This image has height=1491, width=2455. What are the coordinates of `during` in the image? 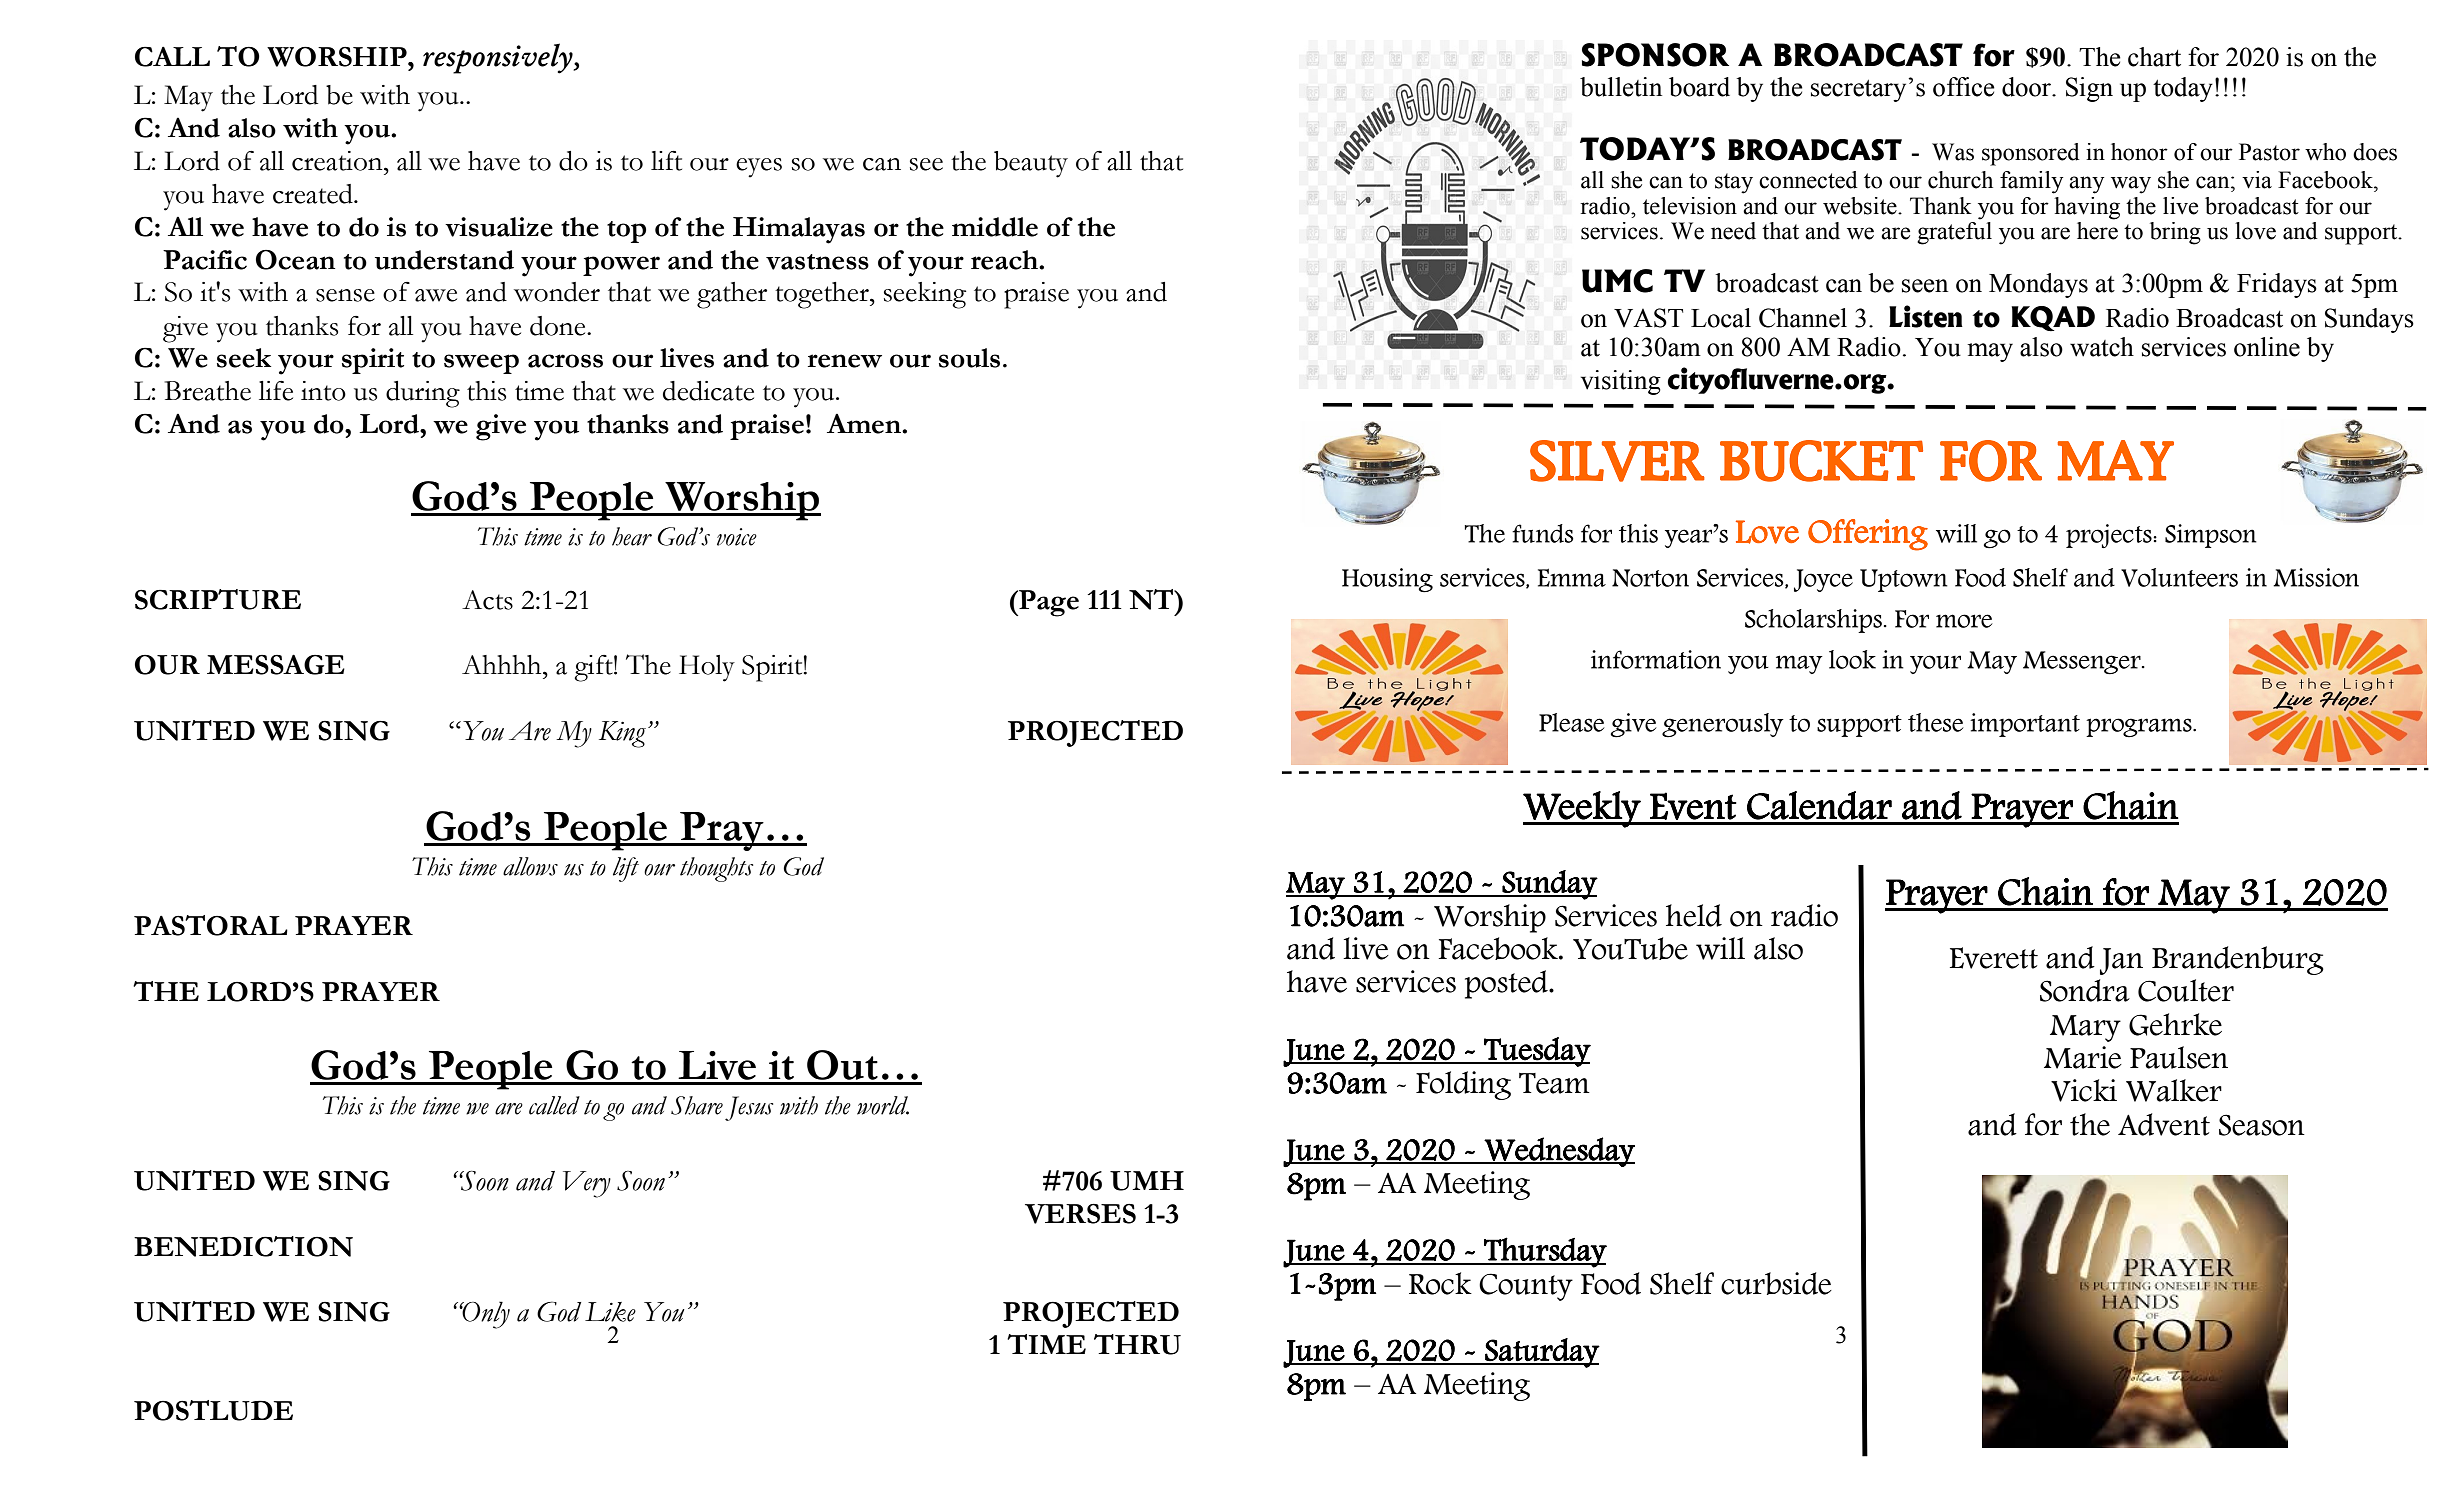 It's located at (423, 394).
